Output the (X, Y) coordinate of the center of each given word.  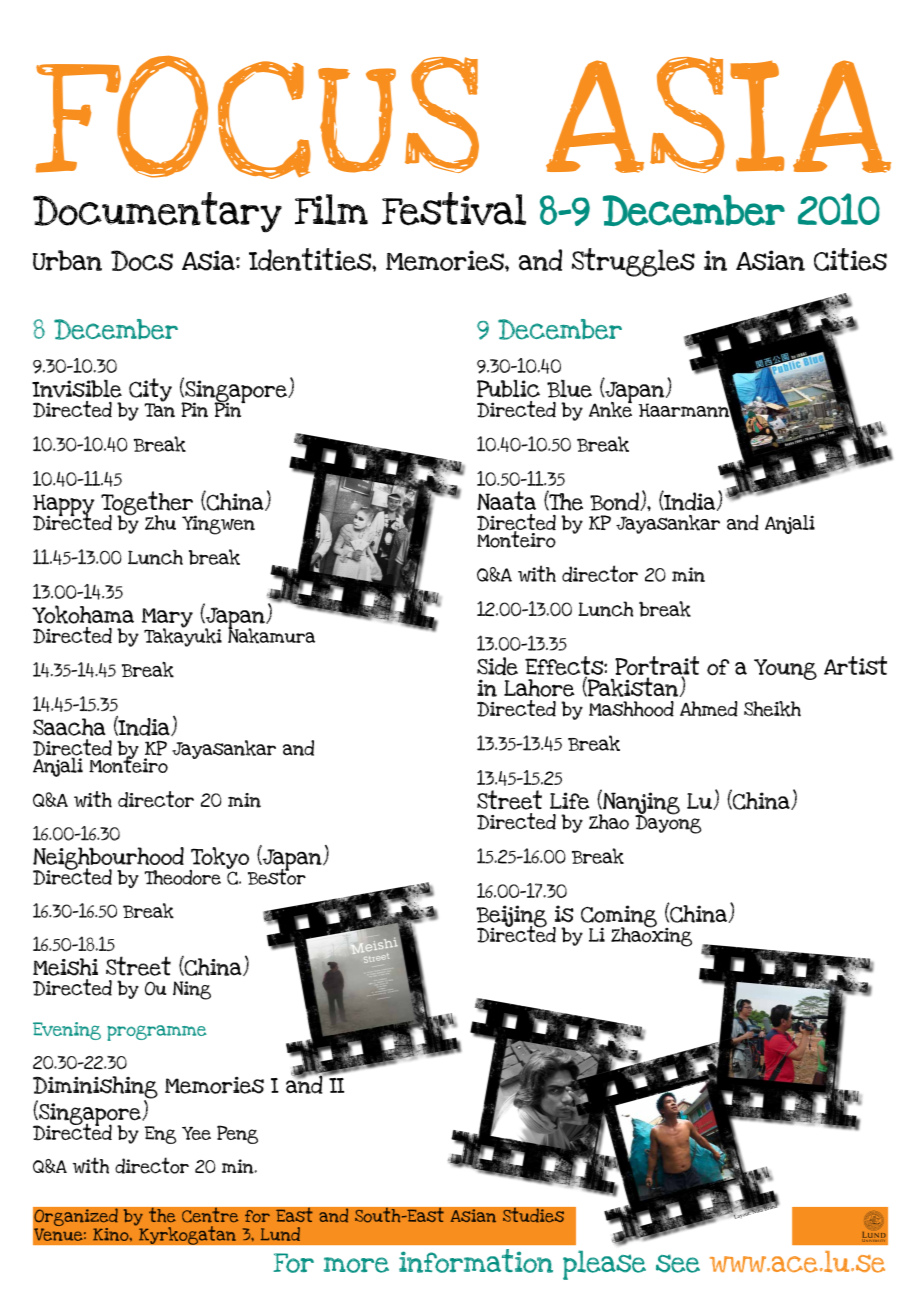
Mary (167, 619)
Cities (850, 259)
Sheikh (772, 709)
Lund (280, 1234)
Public (508, 388)
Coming (619, 917)
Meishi (65, 967)
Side (497, 666)
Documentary (157, 212)
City (150, 391)
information (476, 1261)
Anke (610, 408)
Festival (454, 209)
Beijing (511, 917)
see (678, 1263)
